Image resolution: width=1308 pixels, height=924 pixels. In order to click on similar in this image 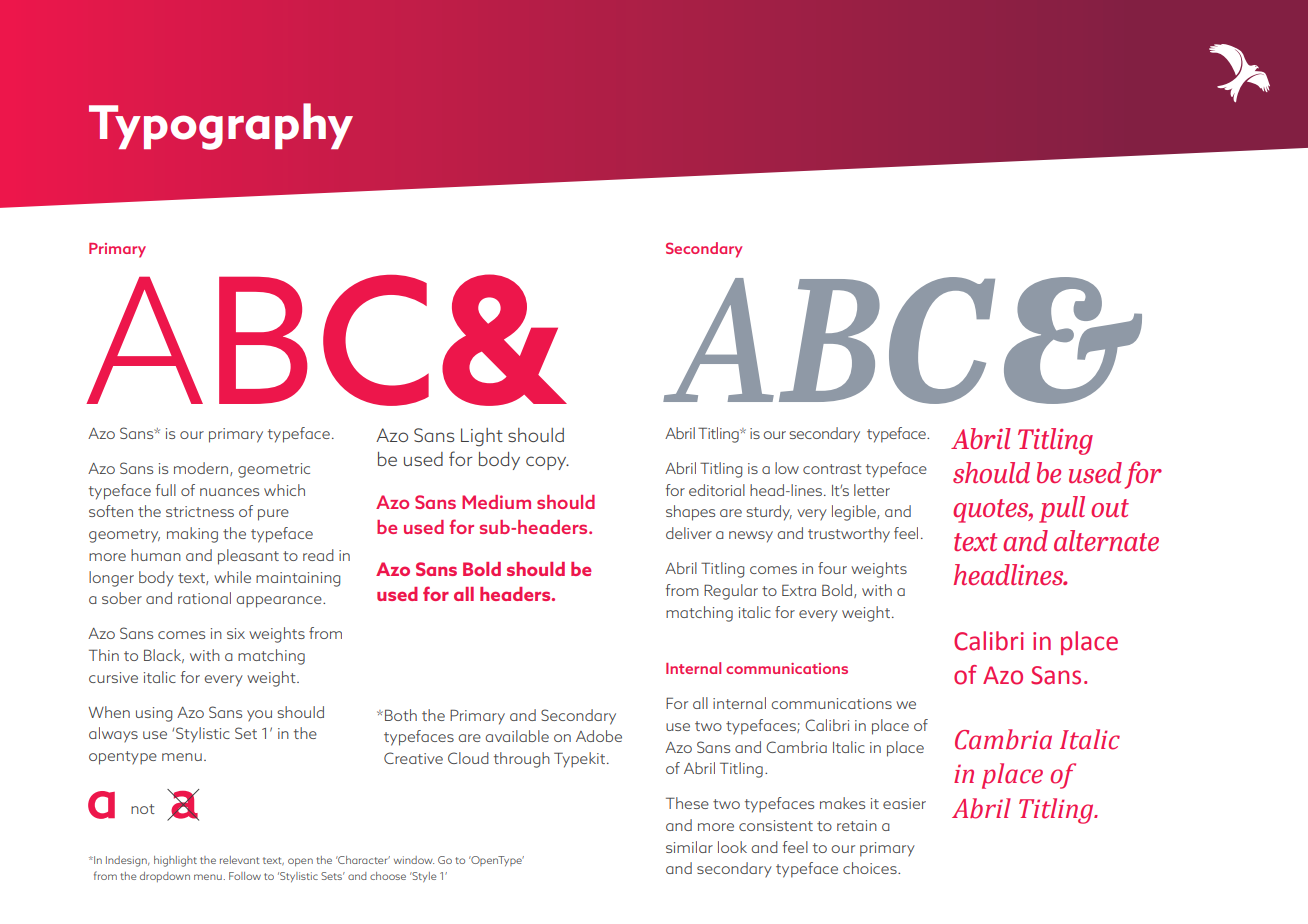, I will do `click(689, 847)`.
